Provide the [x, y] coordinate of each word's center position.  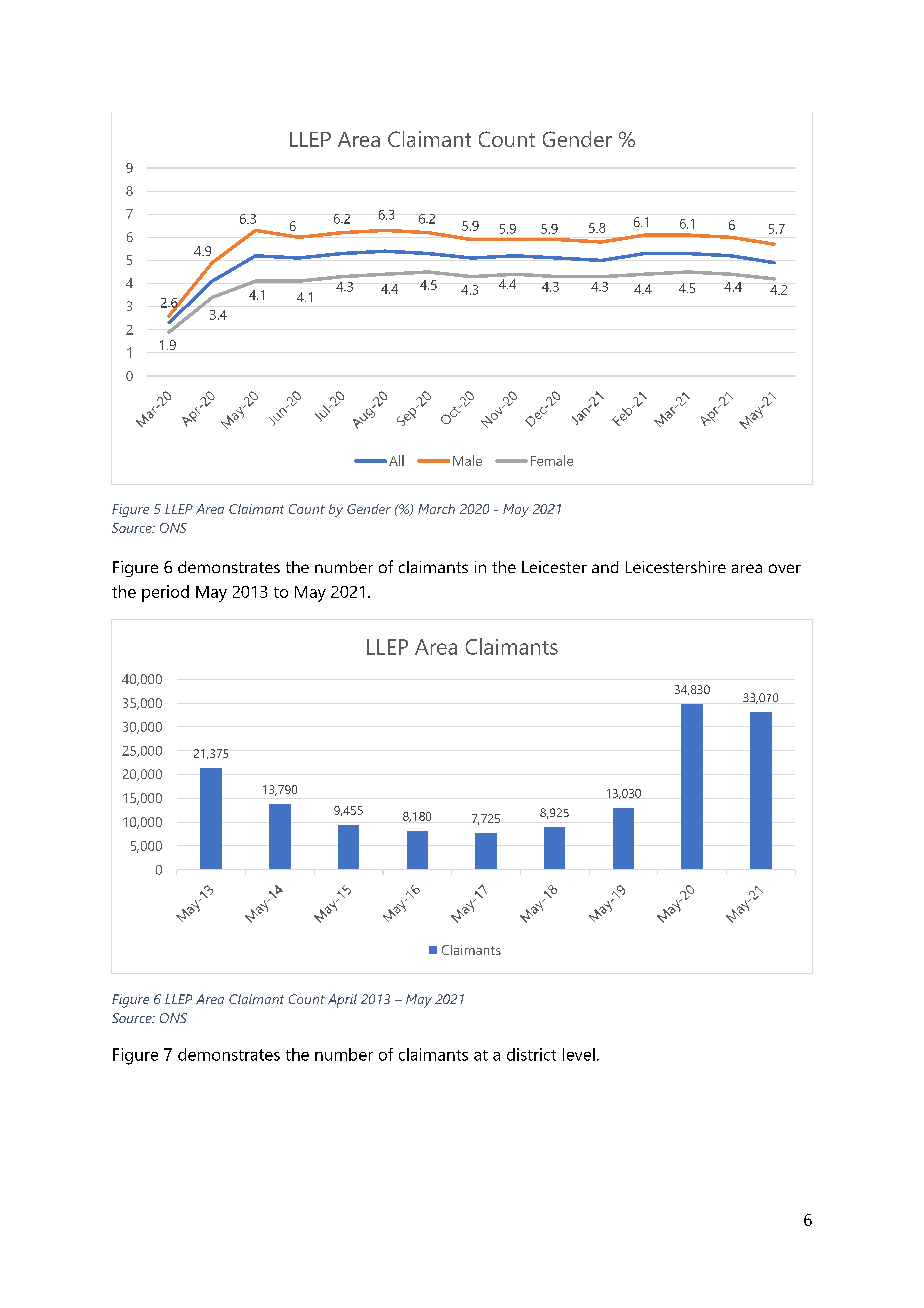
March [436, 509]
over [785, 568]
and [605, 567]
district [531, 1054]
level [579, 1054]
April [342, 1001]
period [165, 593]
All [396, 460]
